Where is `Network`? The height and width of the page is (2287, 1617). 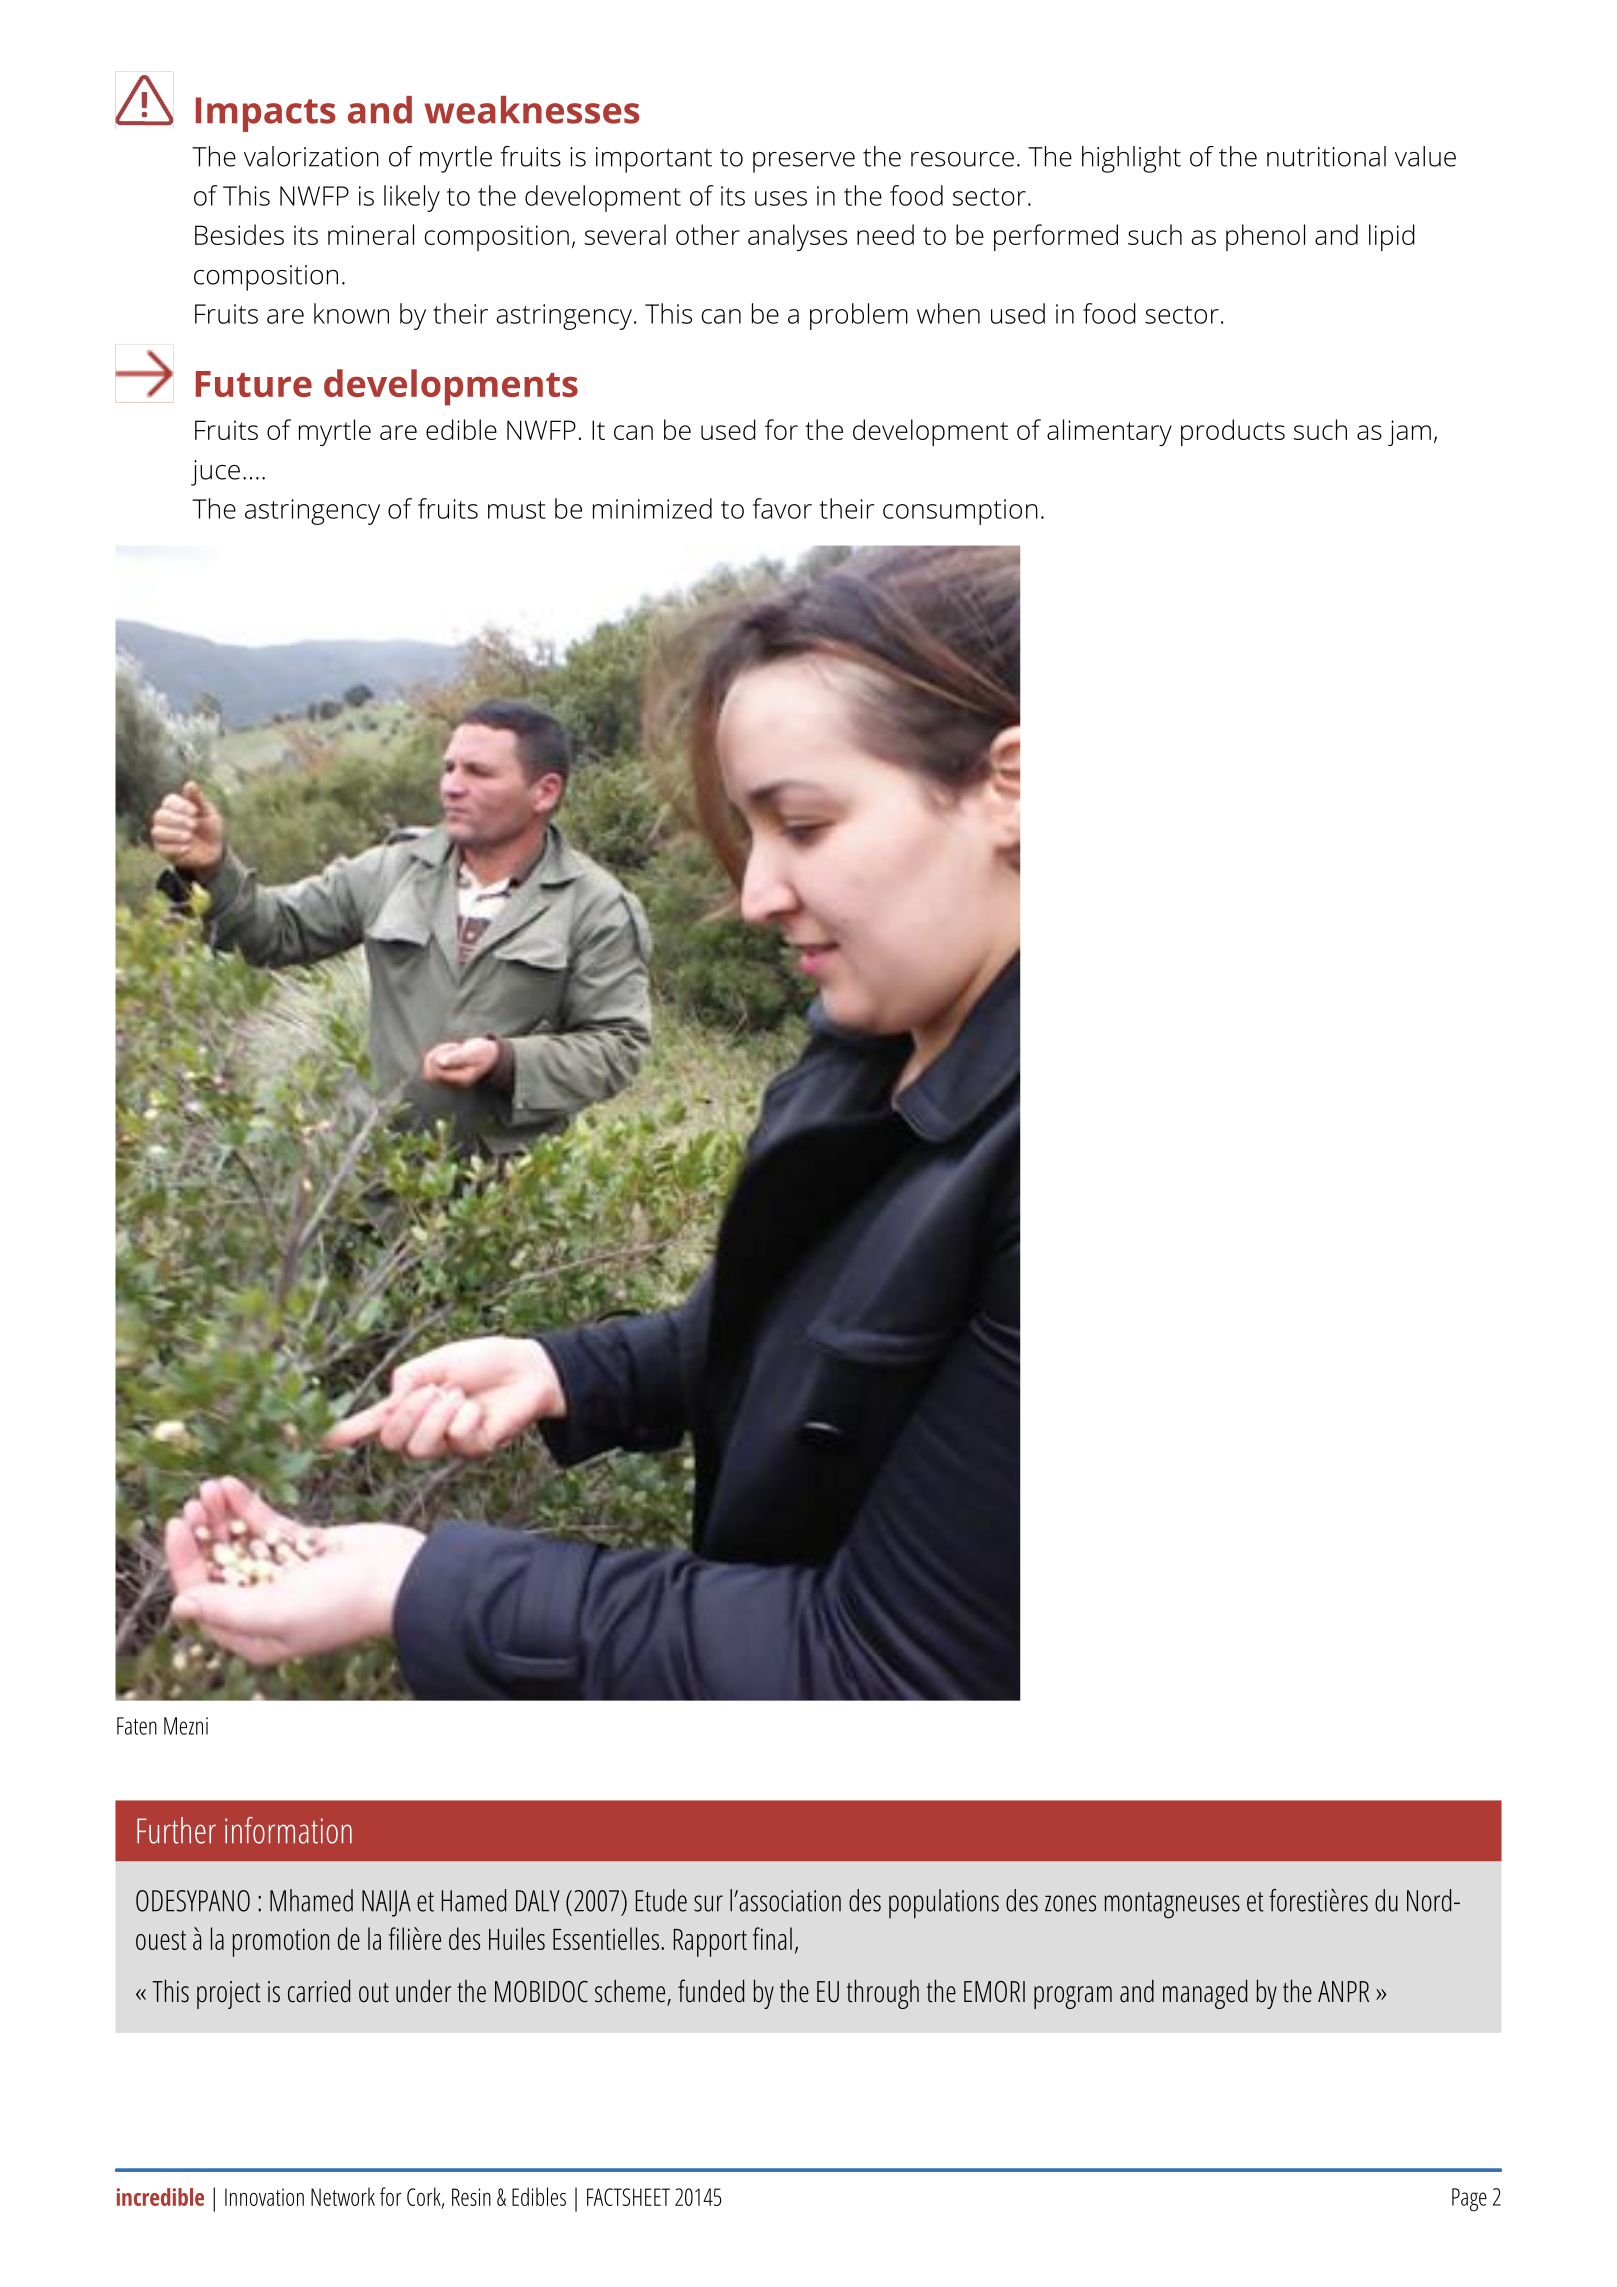
Network is located at coordinates (343, 2196).
